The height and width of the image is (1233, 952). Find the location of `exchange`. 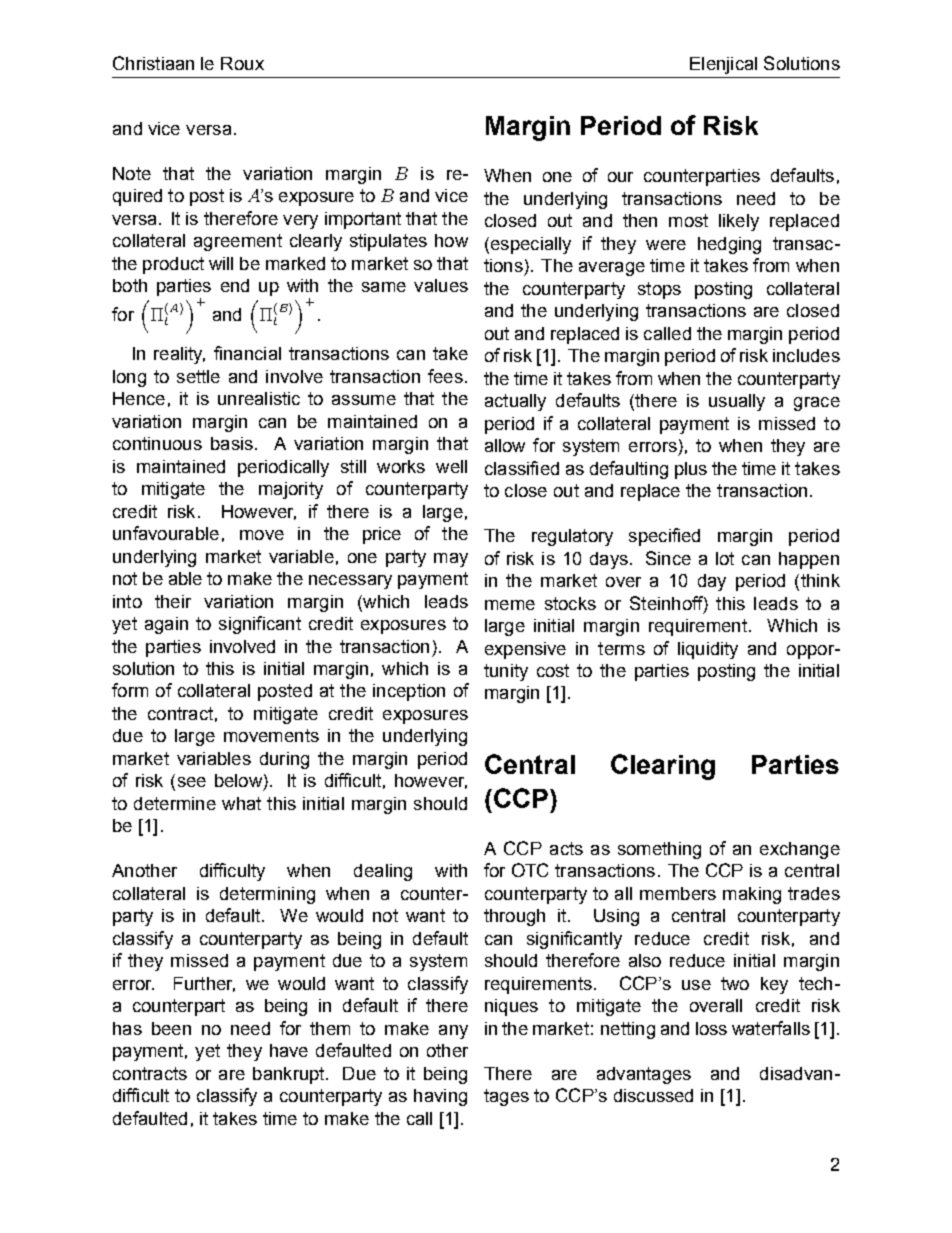

exchange is located at coordinates (800, 850).
